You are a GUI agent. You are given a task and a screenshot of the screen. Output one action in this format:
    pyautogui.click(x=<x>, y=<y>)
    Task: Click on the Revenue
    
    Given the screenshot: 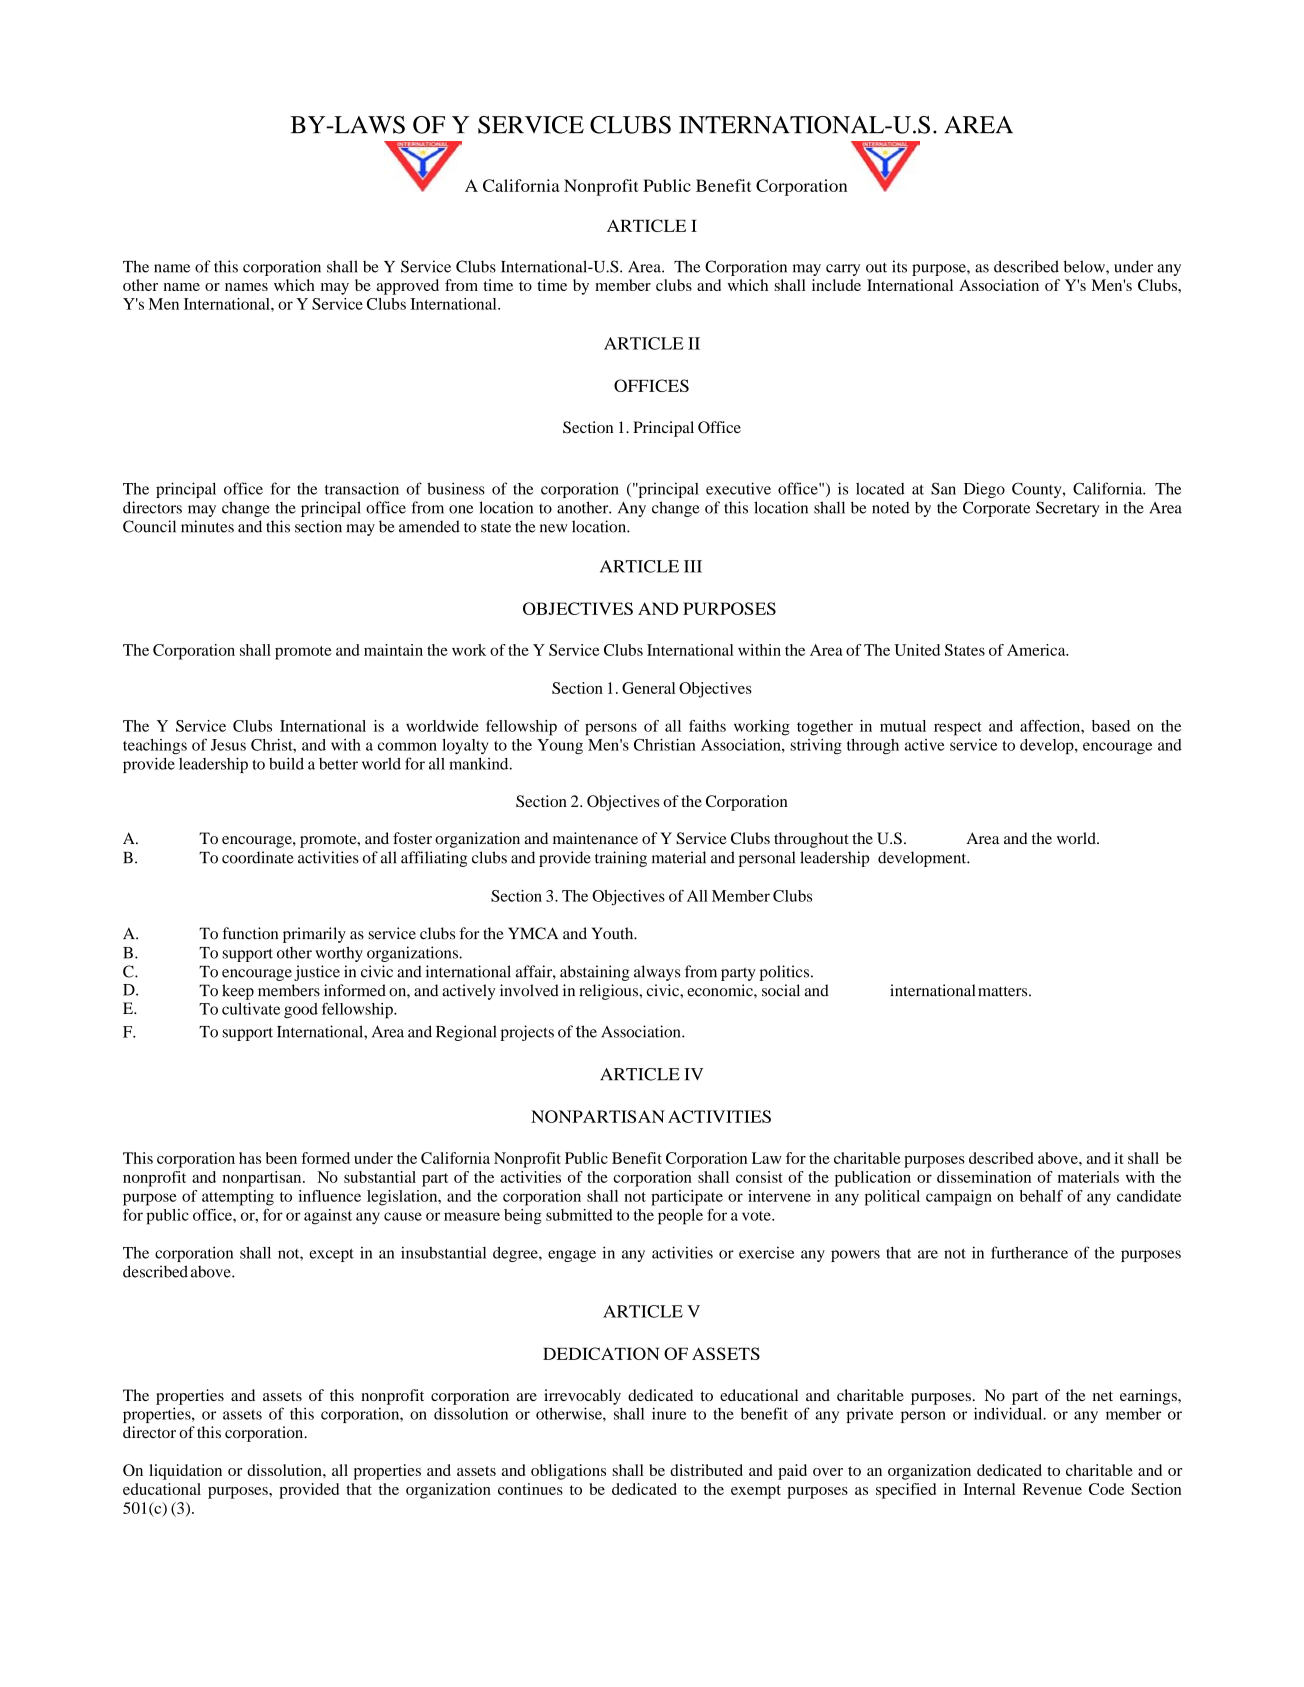 What is the action you would take?
    pyautogui.click(x=1052, y=1489)
